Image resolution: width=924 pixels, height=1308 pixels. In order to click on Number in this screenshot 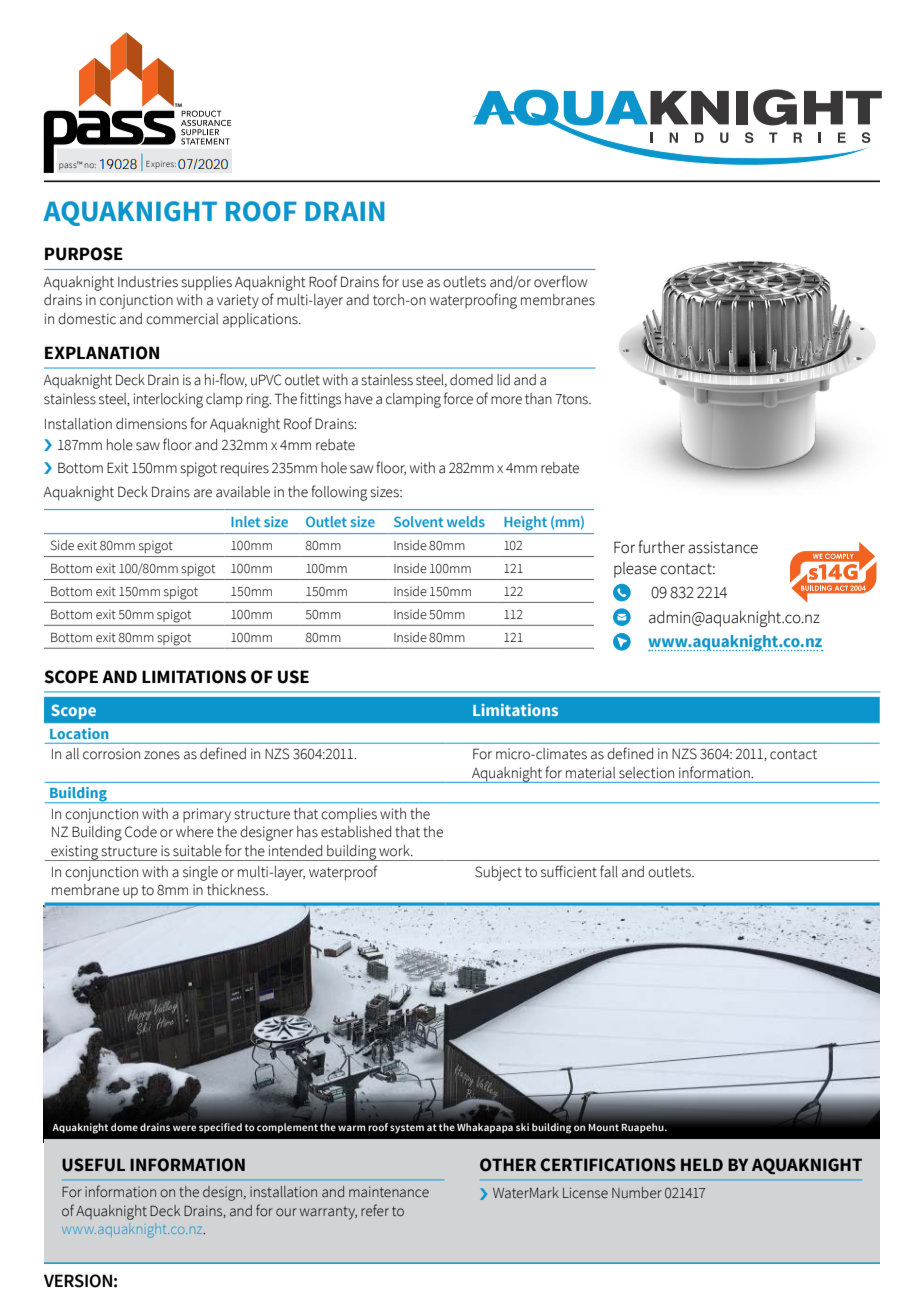, I will do `click(637, 1193)`.
